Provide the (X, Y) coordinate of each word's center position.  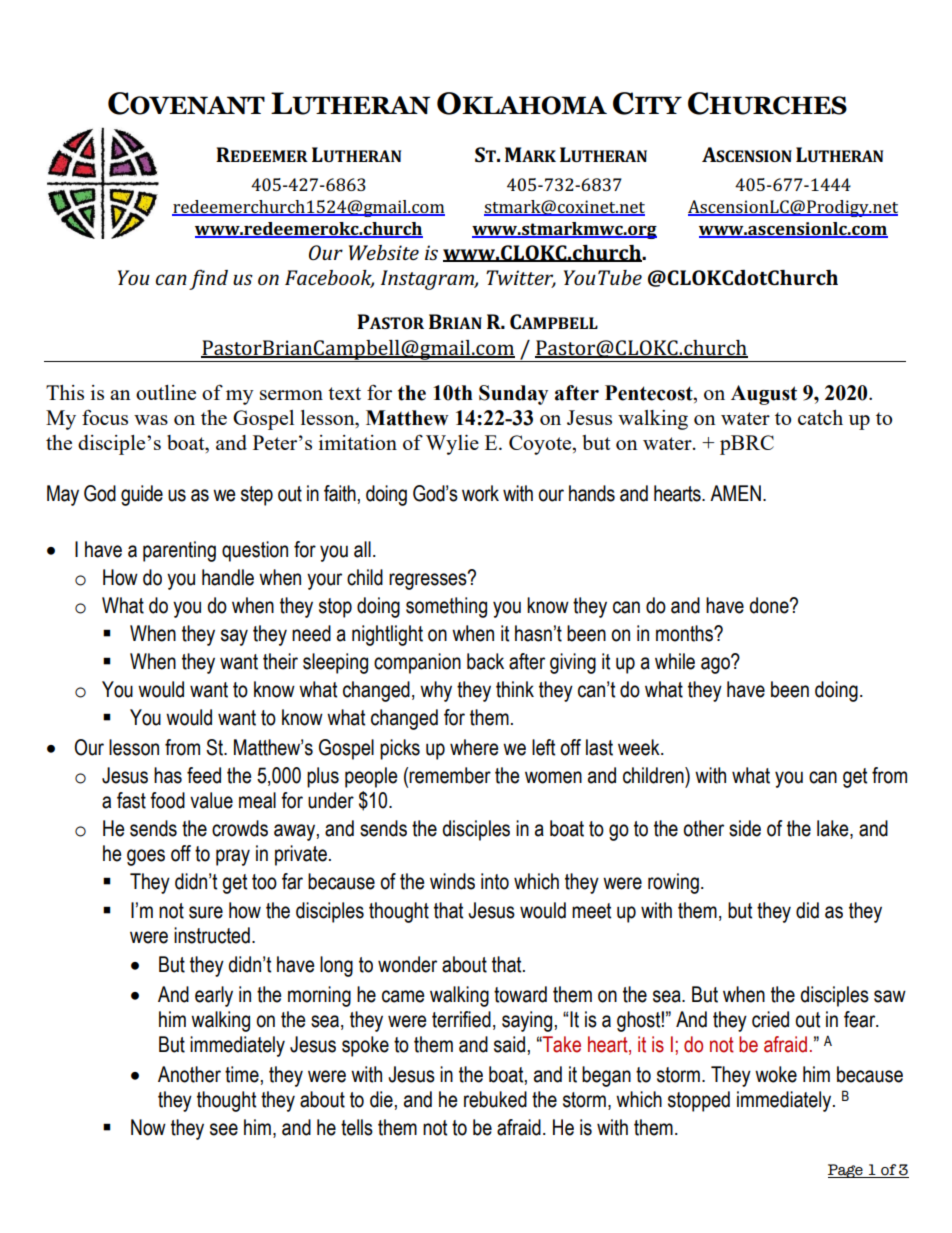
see (224, 1129)
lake (834, 829)
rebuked (495, 1099)
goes (146, 857)
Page (846, 1171)
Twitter (521, 279)
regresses (429, 580)
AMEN (735, 493)
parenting (179, 551)
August (764, 395)
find (208, 279)
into (495, 881)
